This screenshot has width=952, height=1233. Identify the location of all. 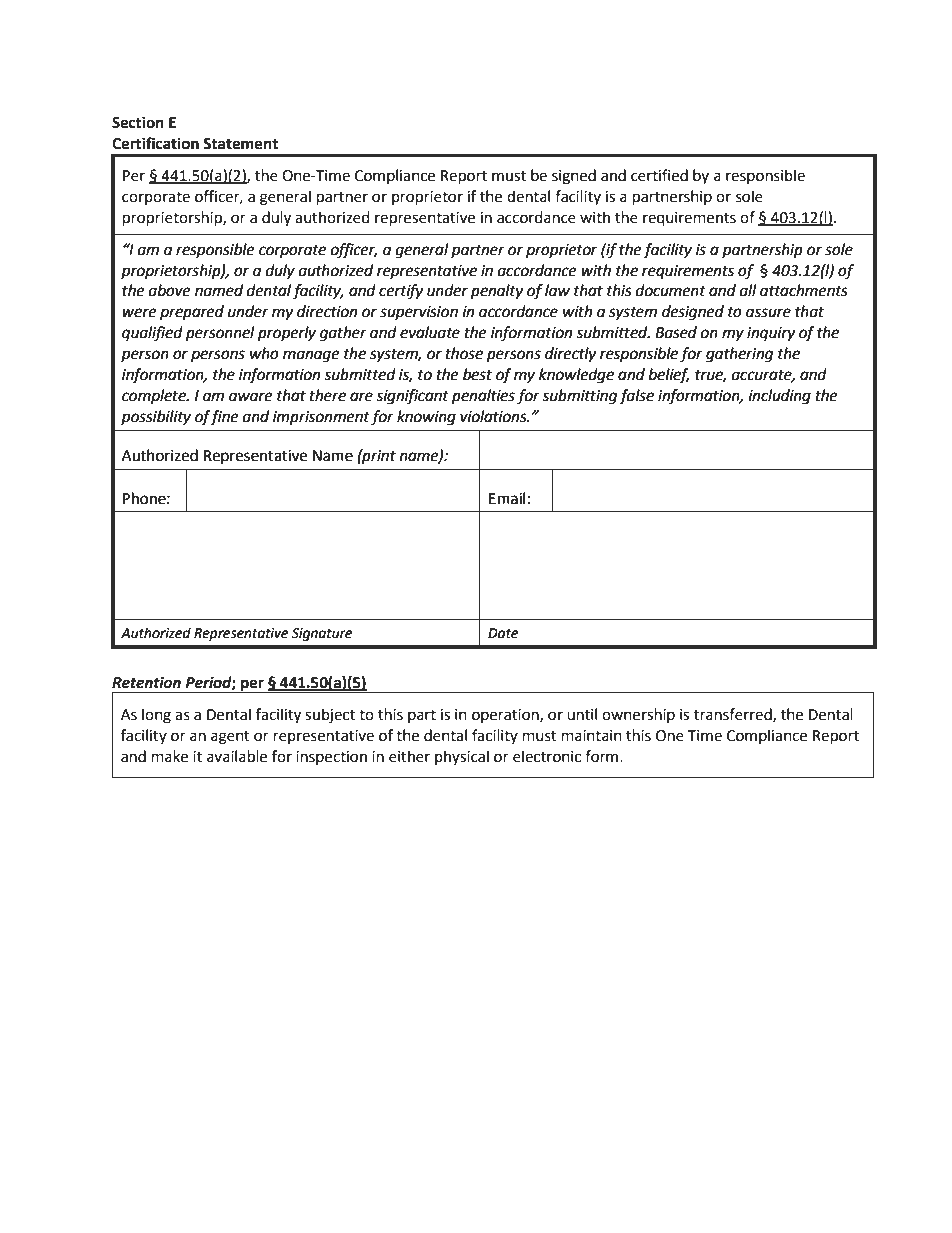
(748, 290).
